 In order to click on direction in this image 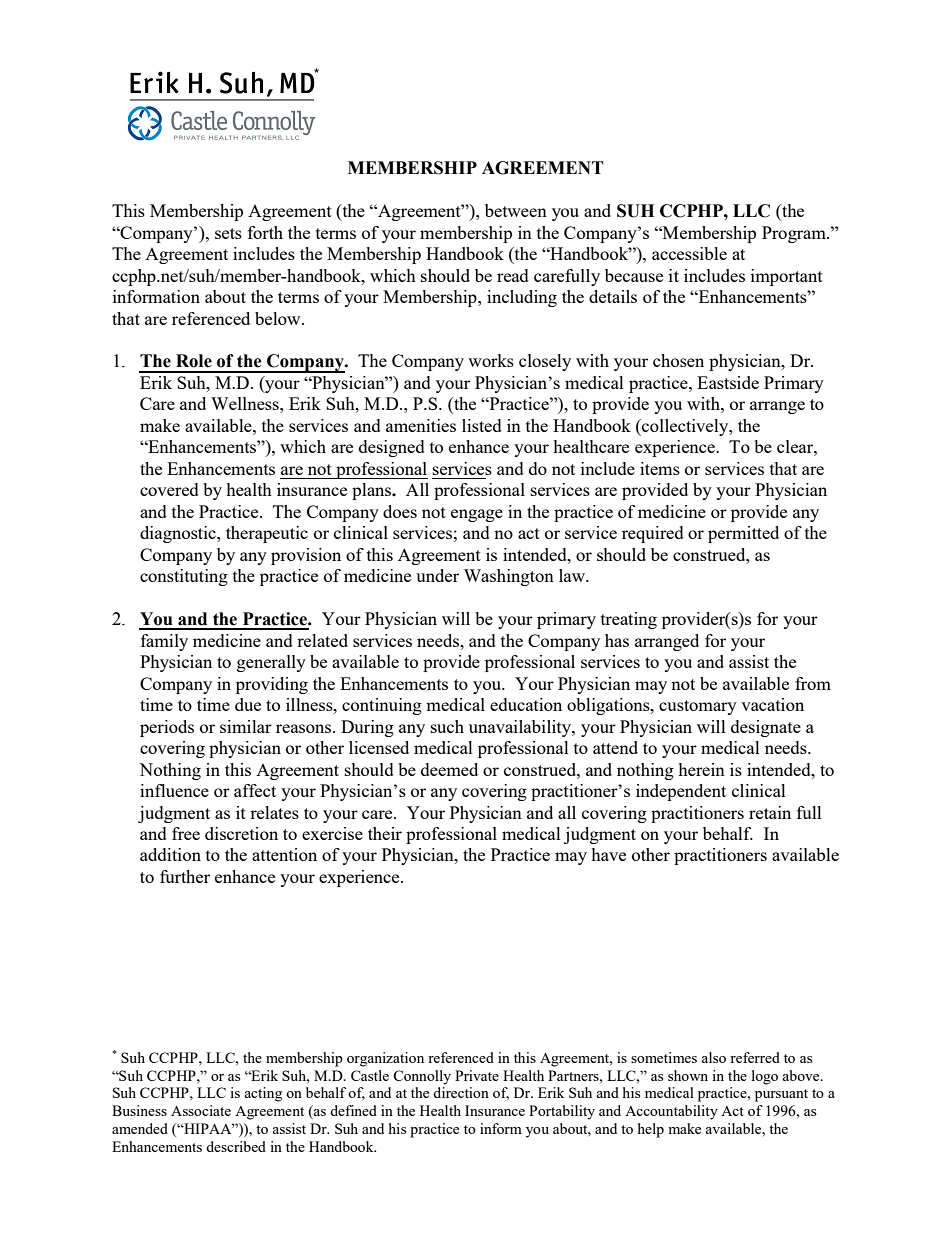, I will do `click(461, 1092)`.
